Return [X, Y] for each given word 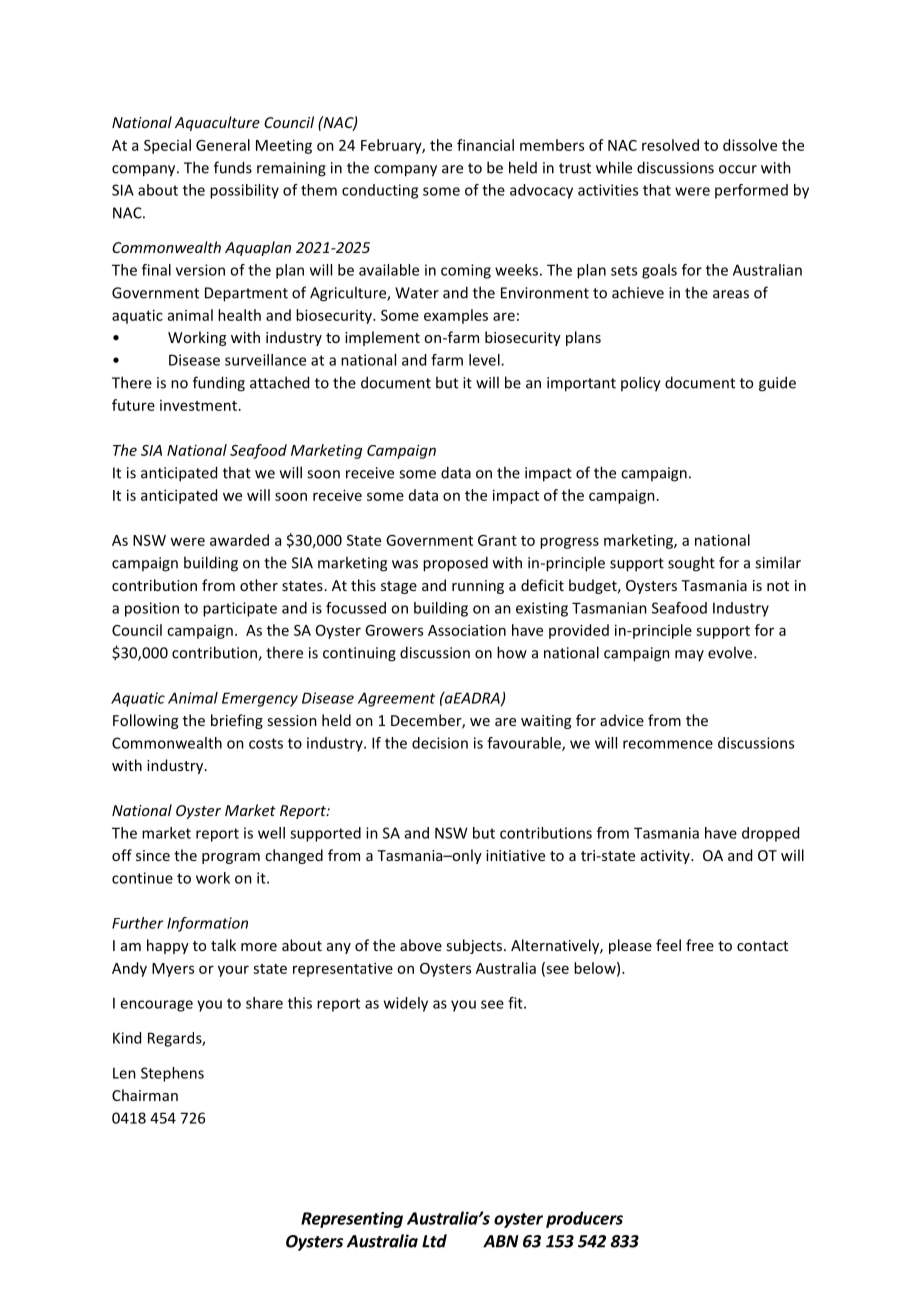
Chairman [145, 1095]
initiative [515, 855]
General [223, 145]
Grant [497, 540]
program [231, 858]
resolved [670, 145]
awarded [239, 540]
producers [584, 1219]
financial [485, 145]
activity [666, 857]
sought [691, 564]
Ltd [434, 1241]
